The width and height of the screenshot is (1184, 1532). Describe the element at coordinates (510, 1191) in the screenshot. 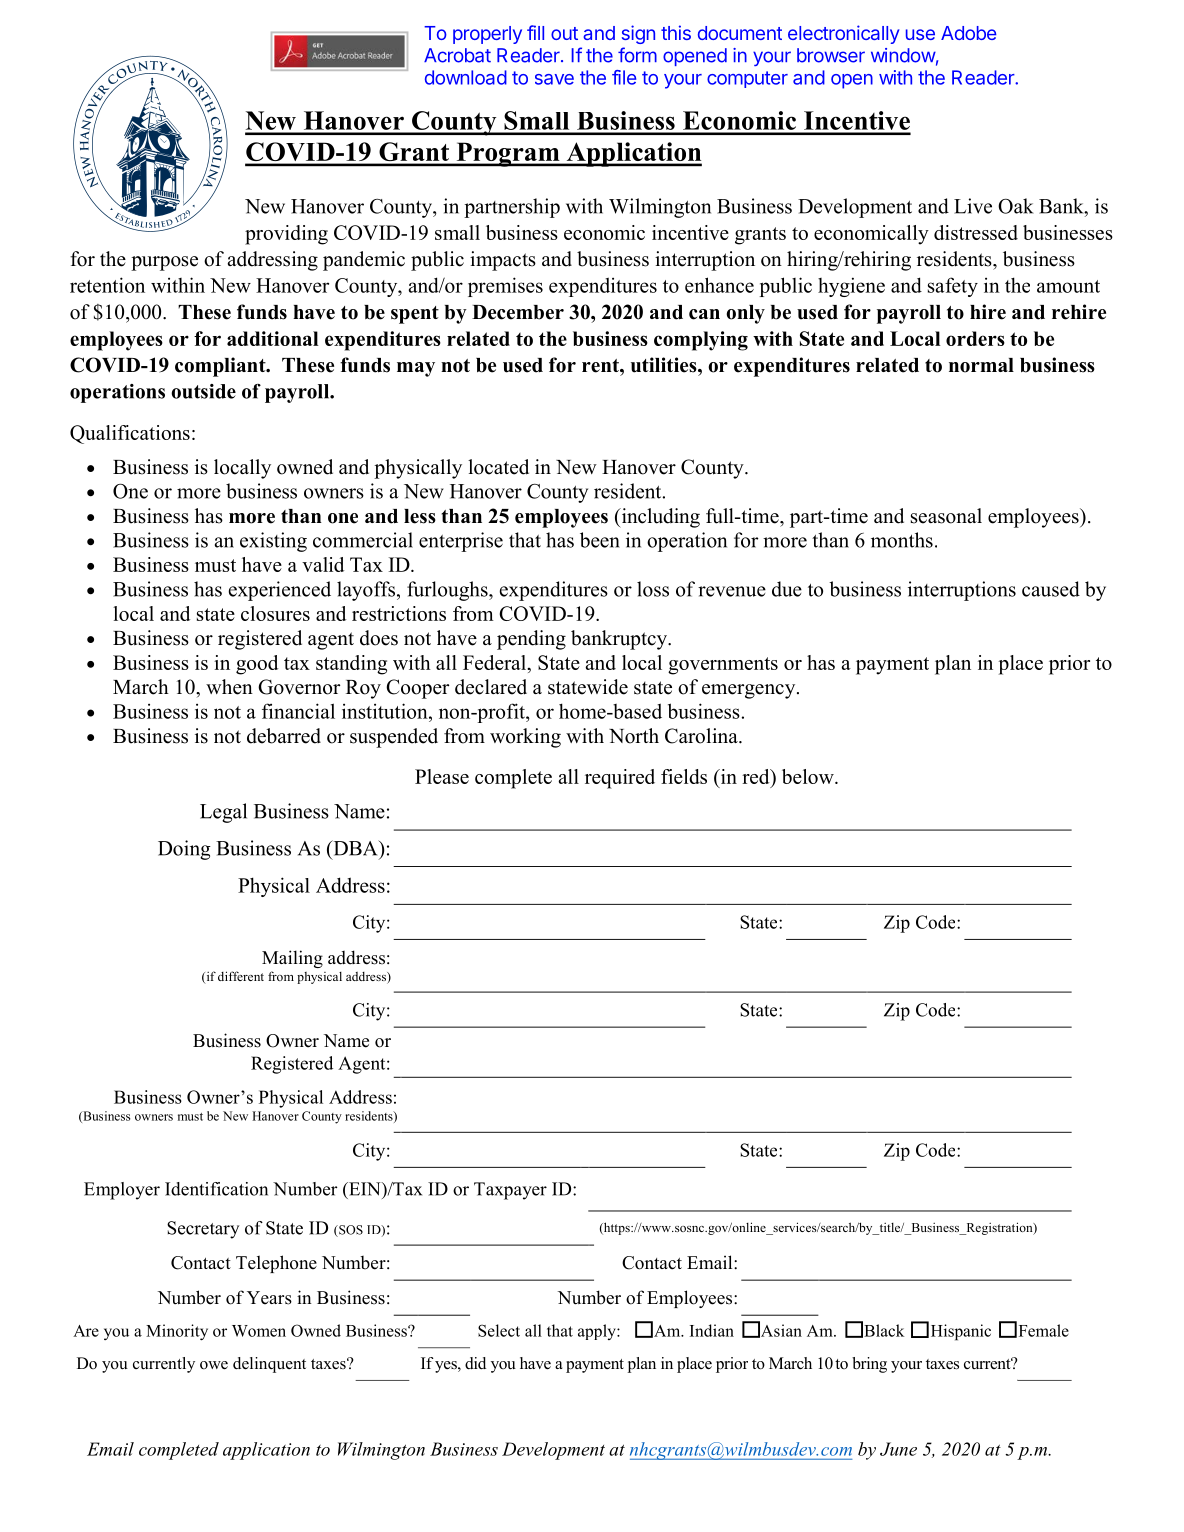

I see `Taxpayer` at that location.
